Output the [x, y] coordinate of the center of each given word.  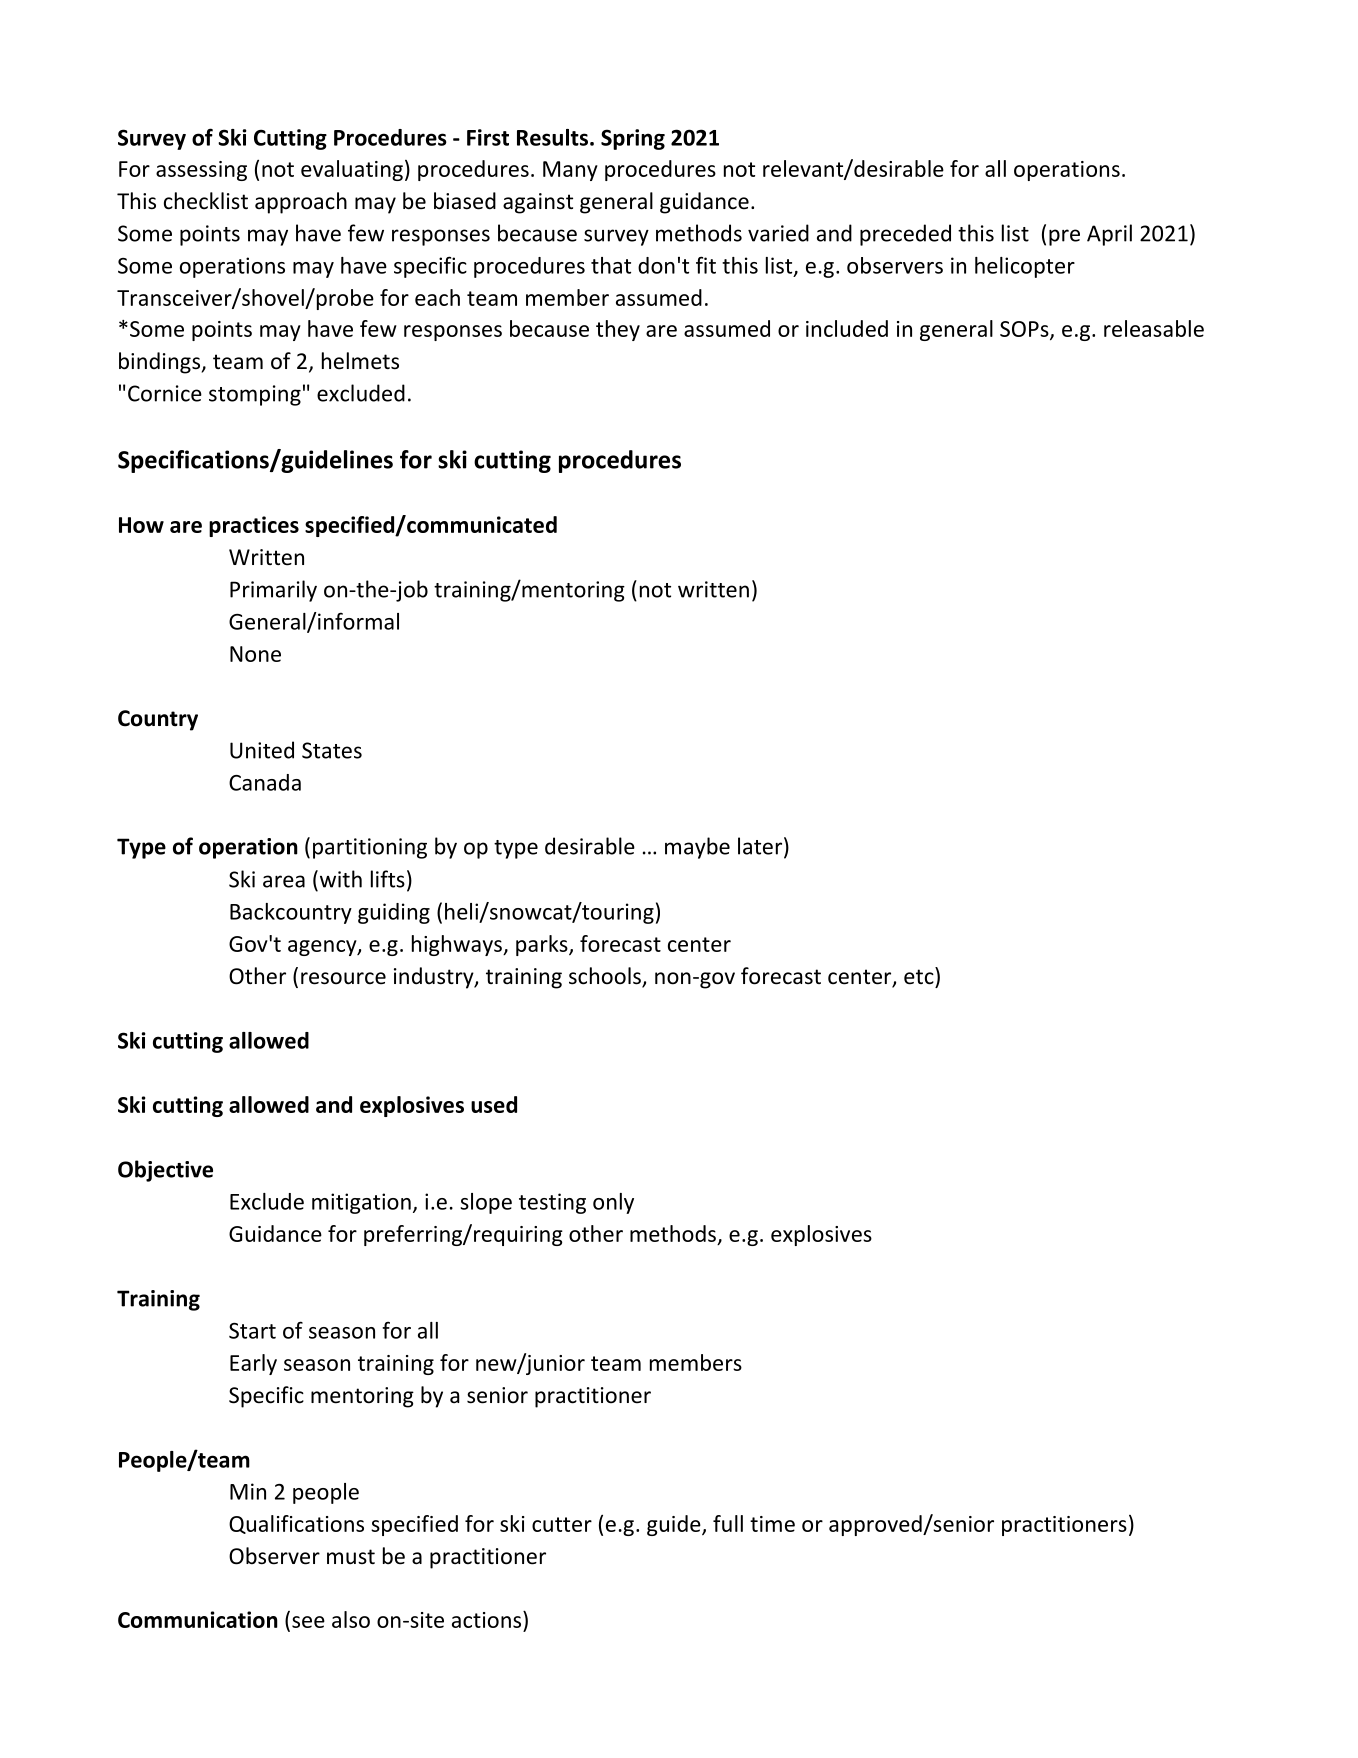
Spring [633, 139]
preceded [905, 235]
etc [920, 976]
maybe [697, 848]
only [613, 1203]
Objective [165, 1171]
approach [301, 203]
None [255, 654]
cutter [562, 1524]
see [308, 1622]
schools [606, 977]
